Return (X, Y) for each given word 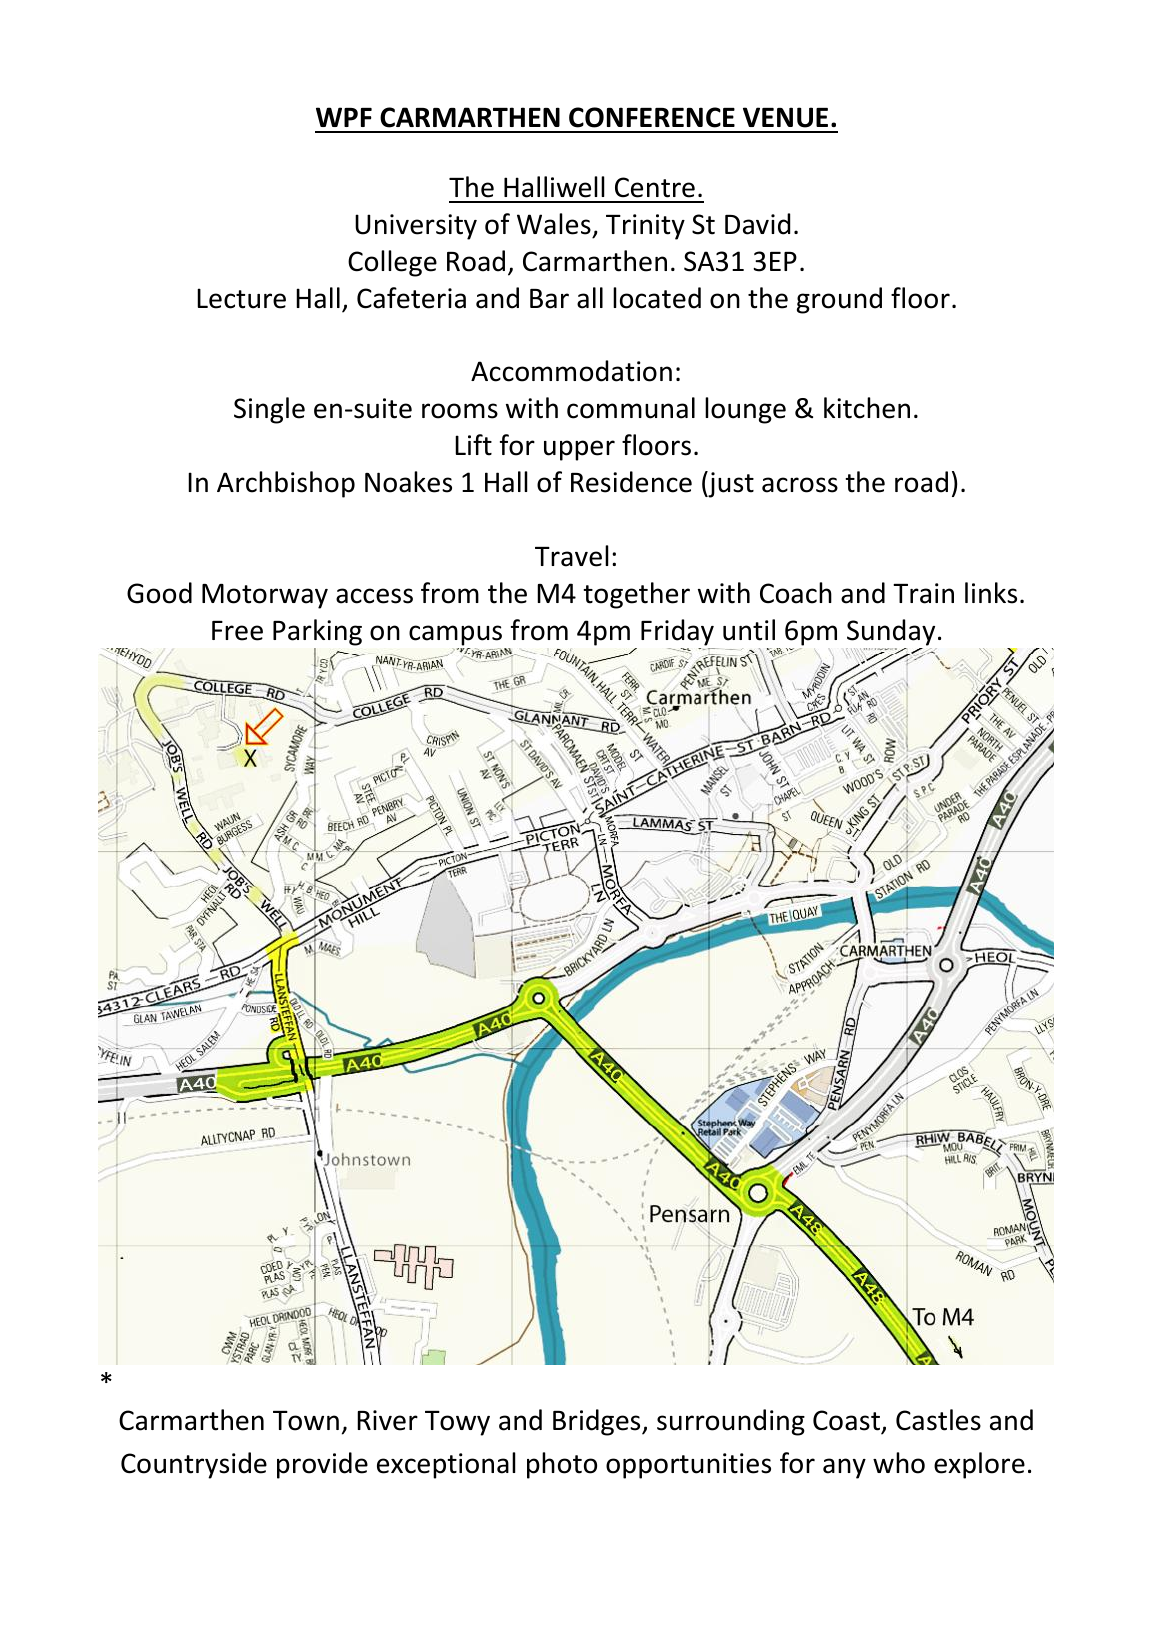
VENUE (785, 117)
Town (306, 1421)
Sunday (891, 632)
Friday (677, 632)
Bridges (598, 1422)
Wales (554, 224)
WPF (344, 117)
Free (237, 631)
